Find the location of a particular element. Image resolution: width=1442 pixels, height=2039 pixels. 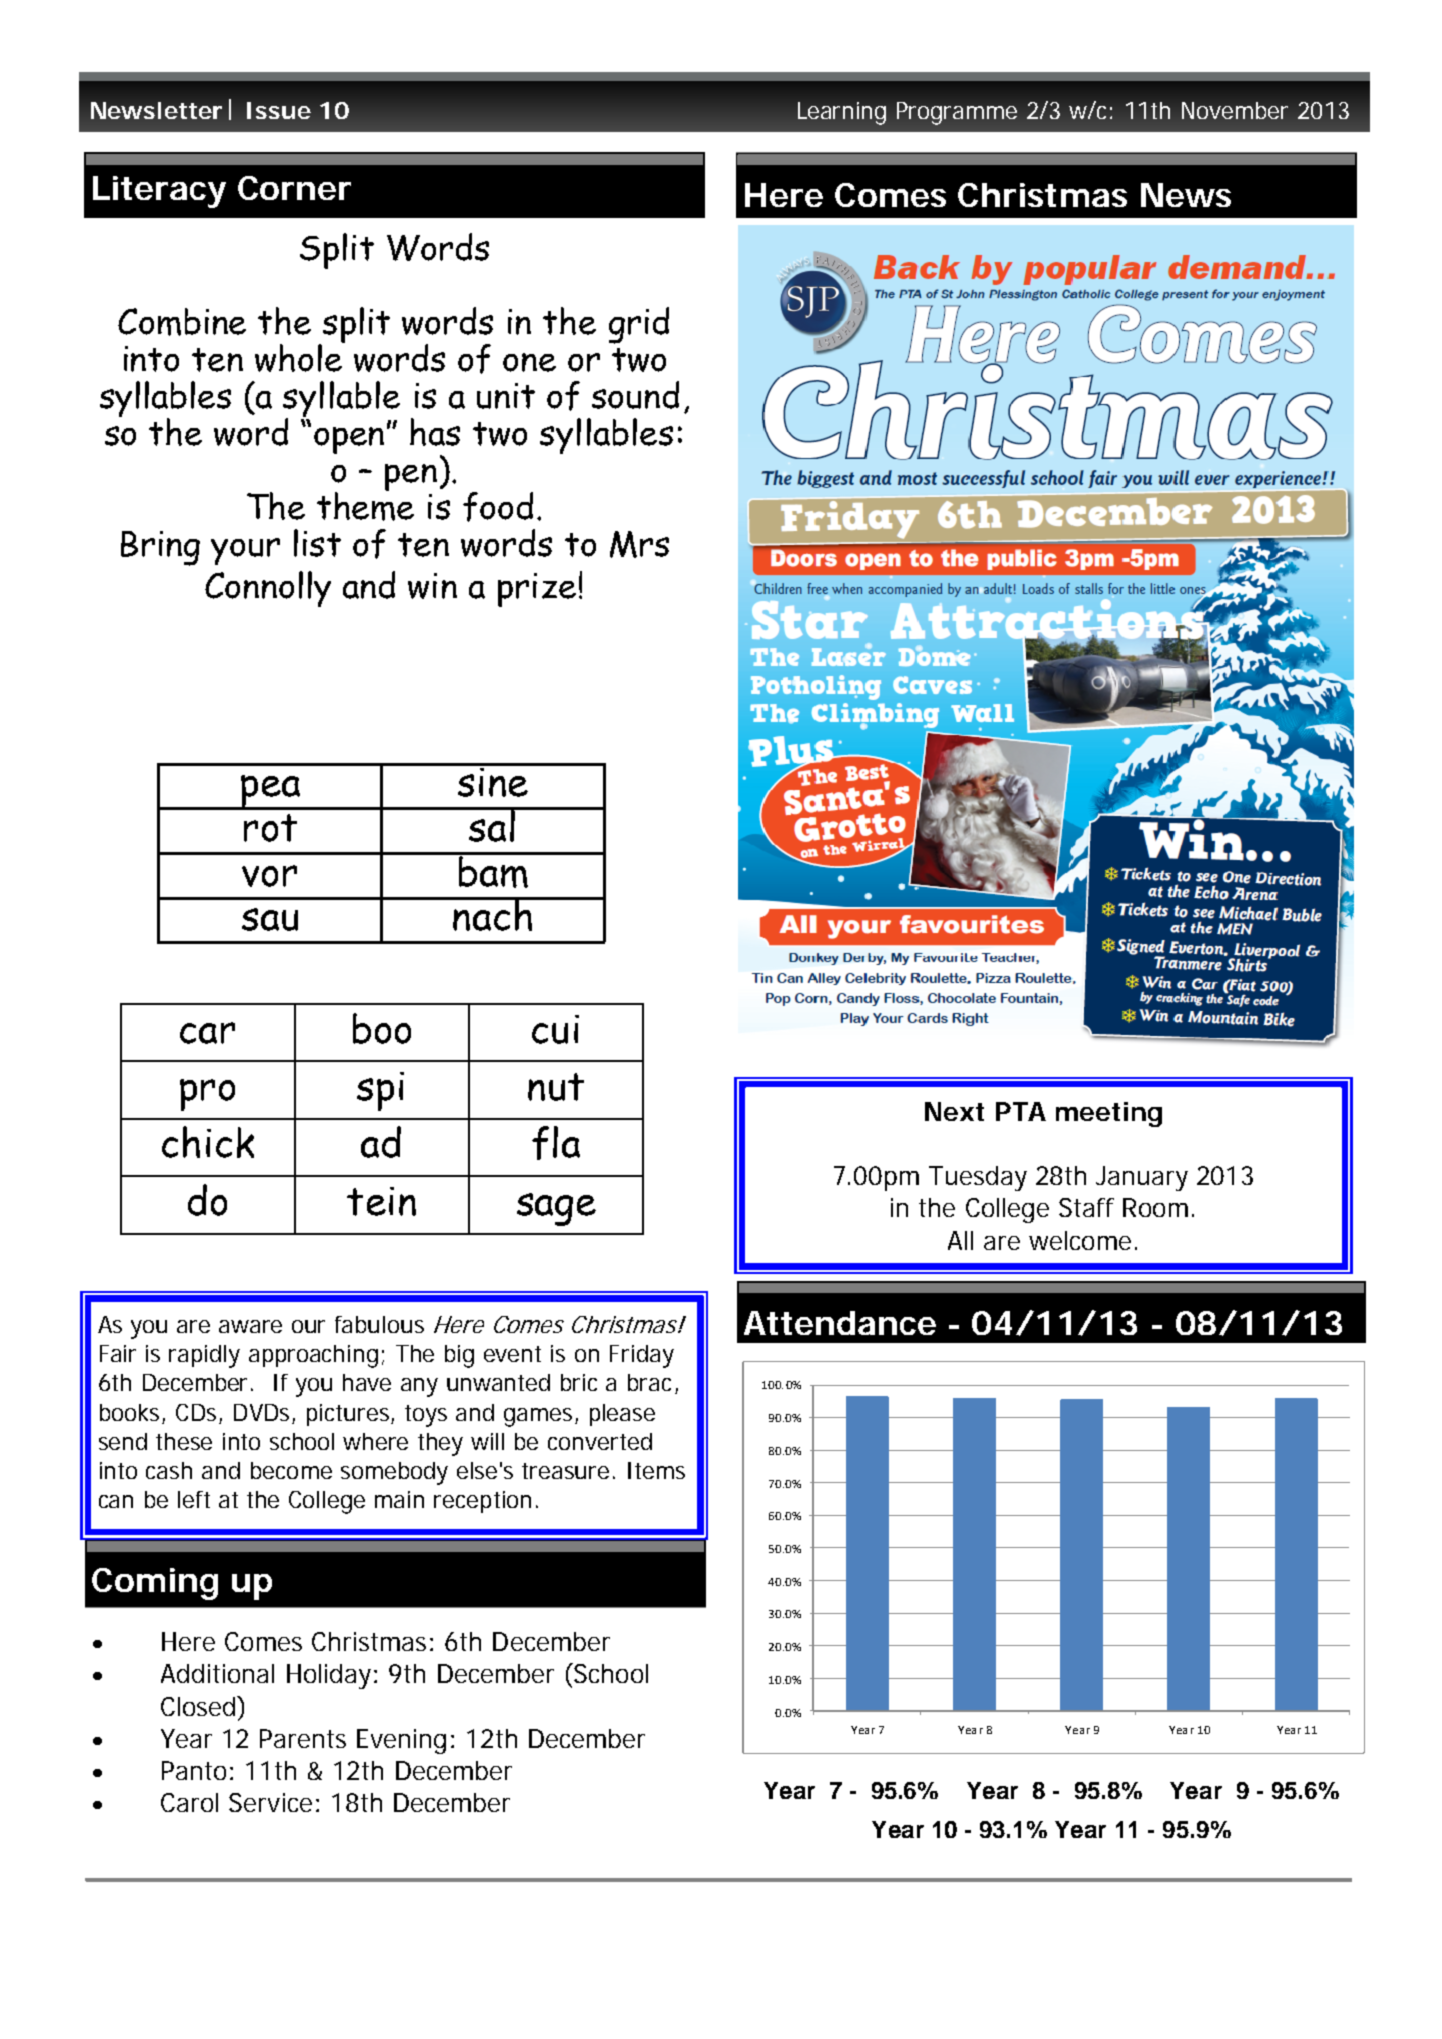

Learning is located at coordinates (842, 113).
